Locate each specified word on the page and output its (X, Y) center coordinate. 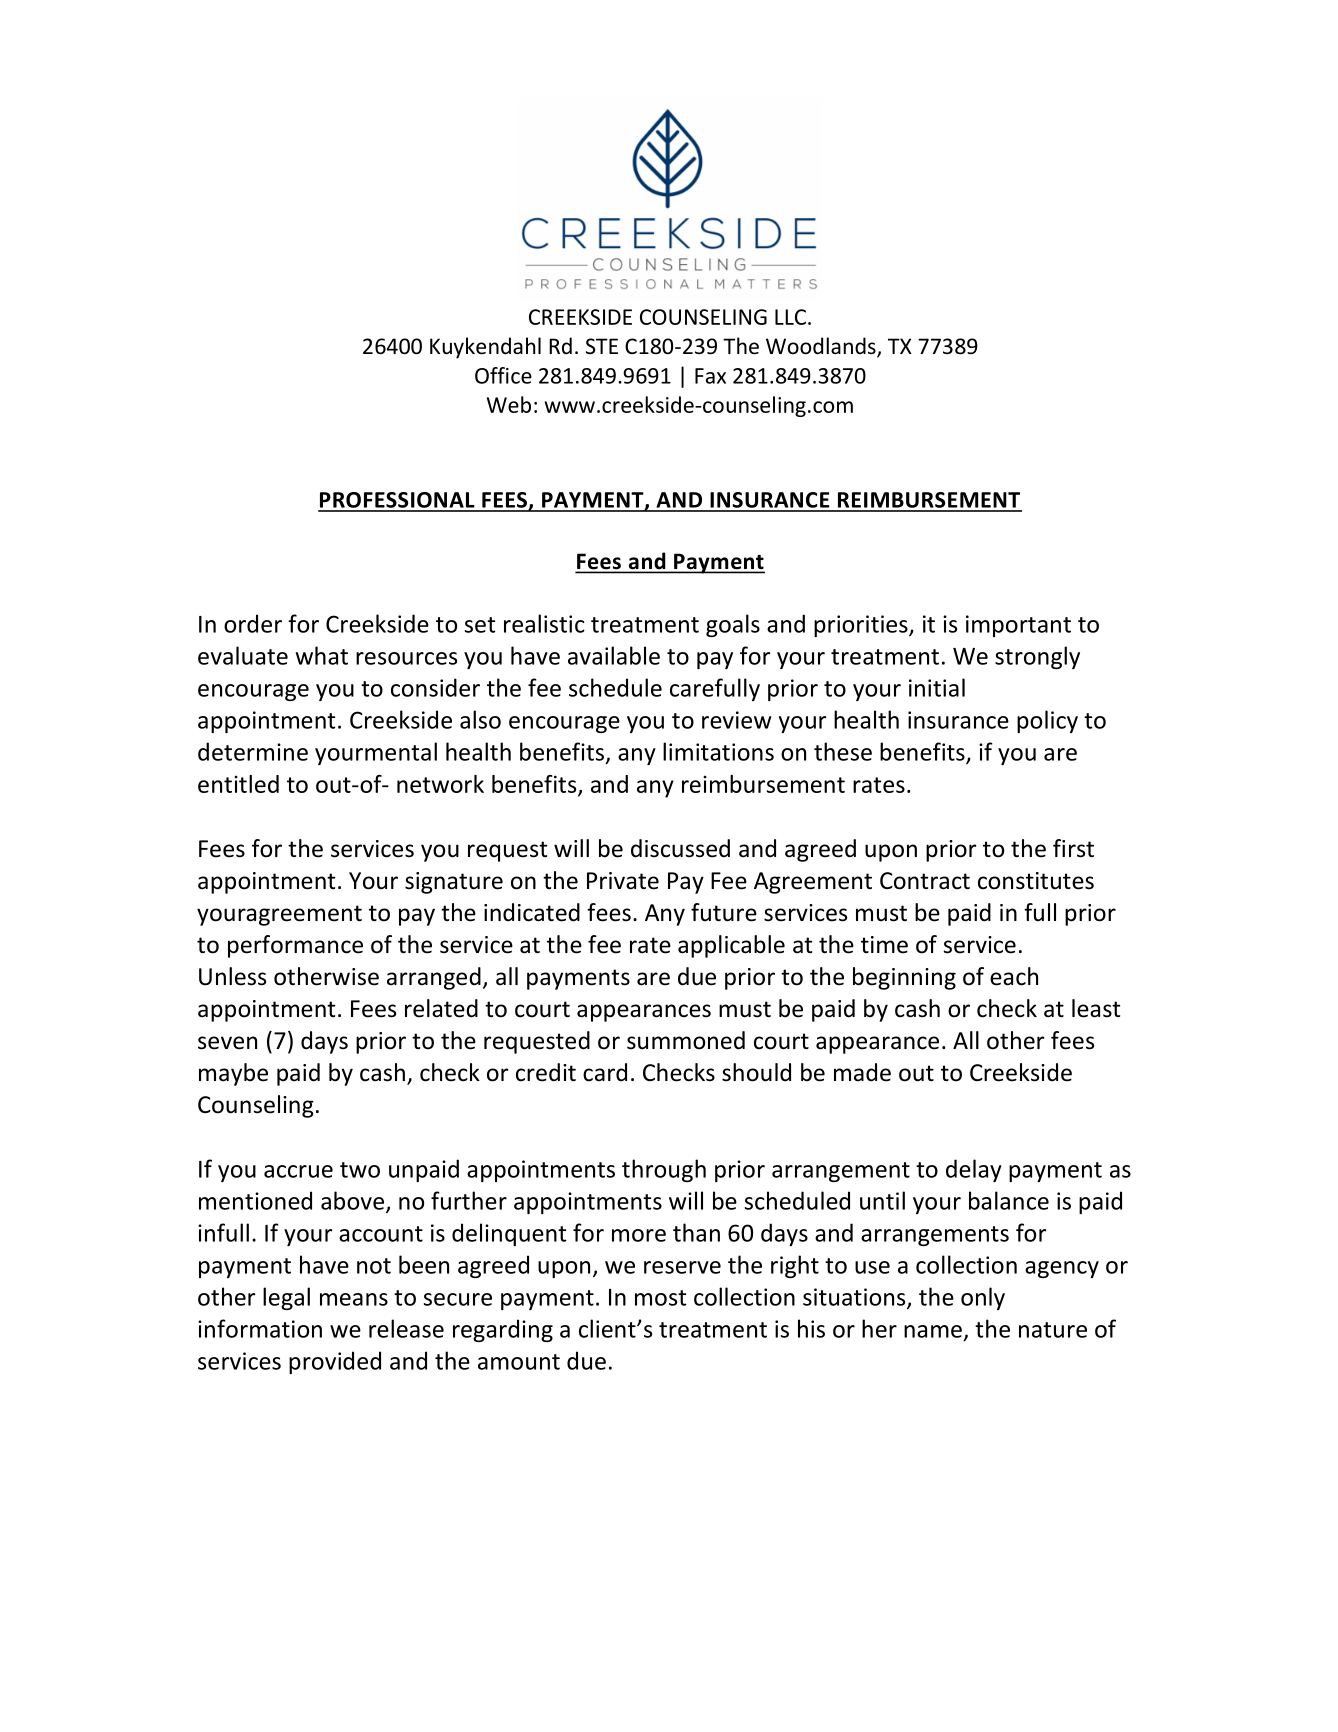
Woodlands (822, 347)
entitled (238, 784)
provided (335, 1362)
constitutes (1036, 881)
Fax (710, 376)
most (660, 1298)
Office (503, 375)
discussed (680, 848)
